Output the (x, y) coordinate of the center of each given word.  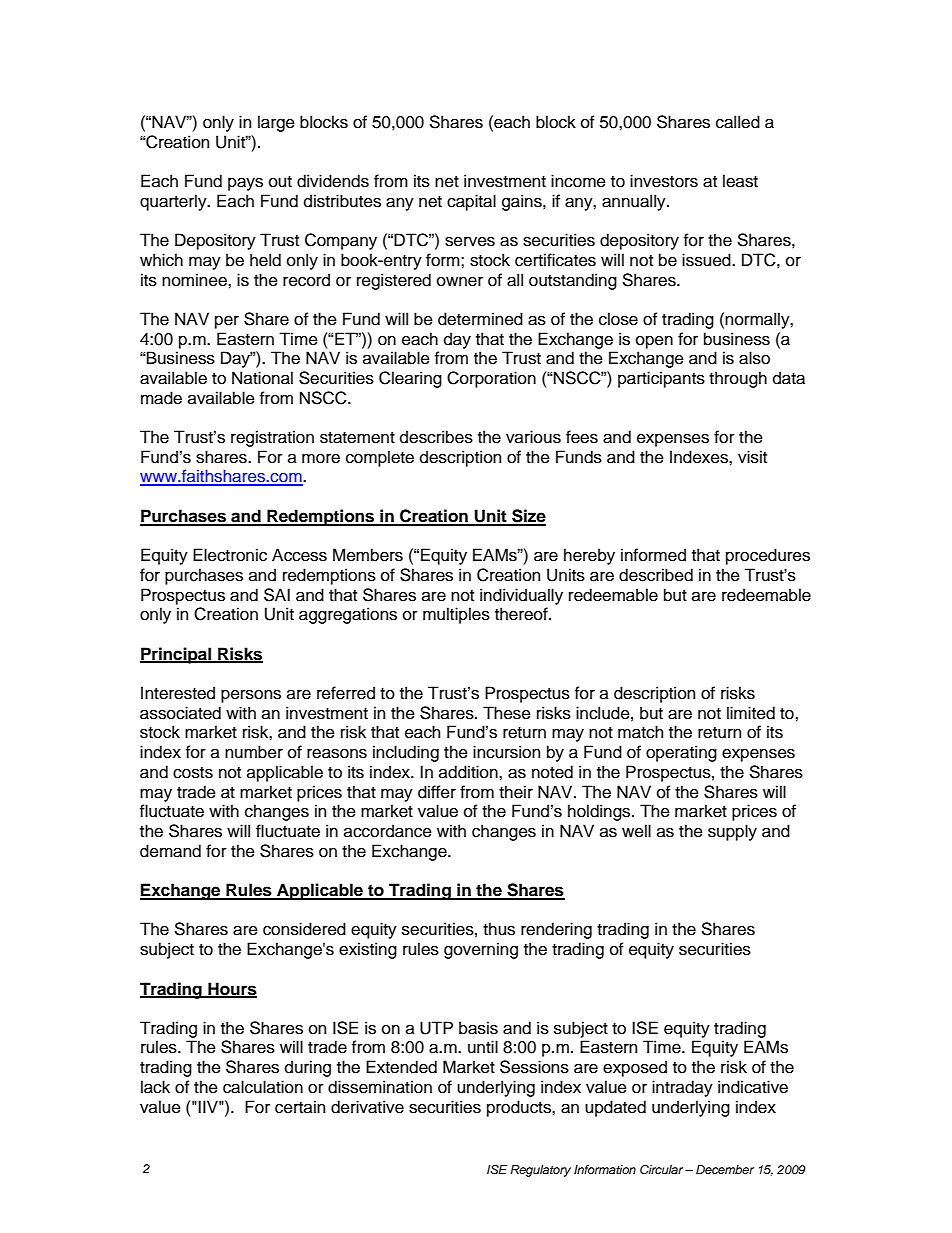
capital (471, 202)
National (262, 378)
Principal (177, 655)
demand (170, 851)
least (740, 181)
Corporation (491, 379)
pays (245, 184)
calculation (263, 1087)
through (738, 379)
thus (499, 929)
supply (732, 832)
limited (751, 713)
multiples (456, 615)
